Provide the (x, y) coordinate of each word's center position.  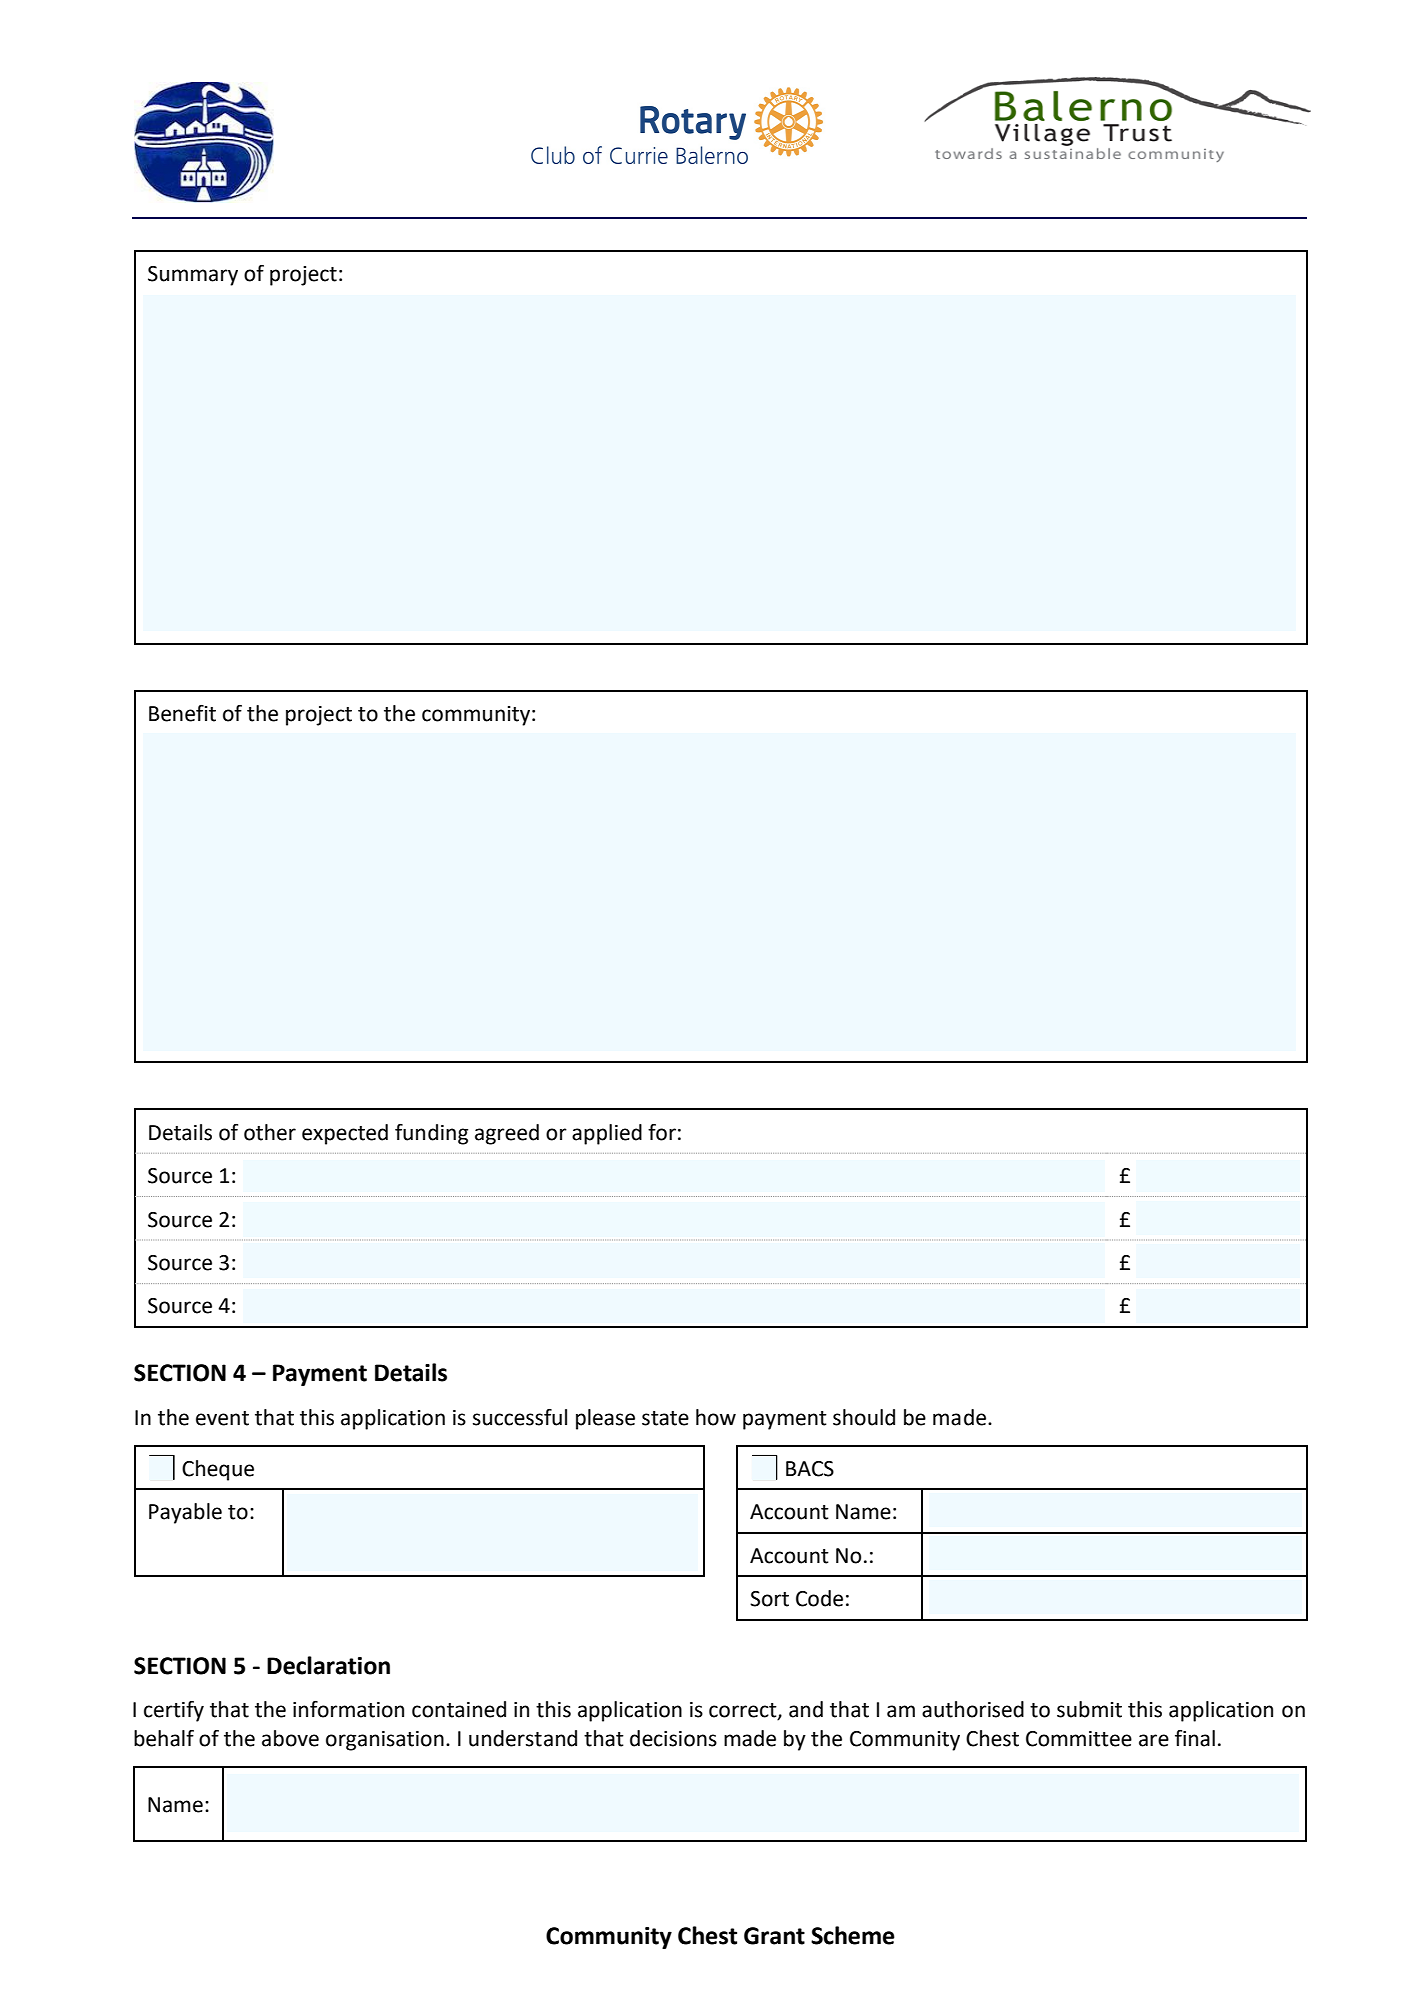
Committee (1079, 1739)
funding (431, 1134)
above (290, 1738)
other (270, 1132)
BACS (810, 1469)
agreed (507, 1134)
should (864, 1417)
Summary (193, 276)
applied (607, 1134)
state (665, 1418)
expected (345, 1134)
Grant (774, 1936)
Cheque (218, 1470)
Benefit (182, 713)
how (716, 1417)
